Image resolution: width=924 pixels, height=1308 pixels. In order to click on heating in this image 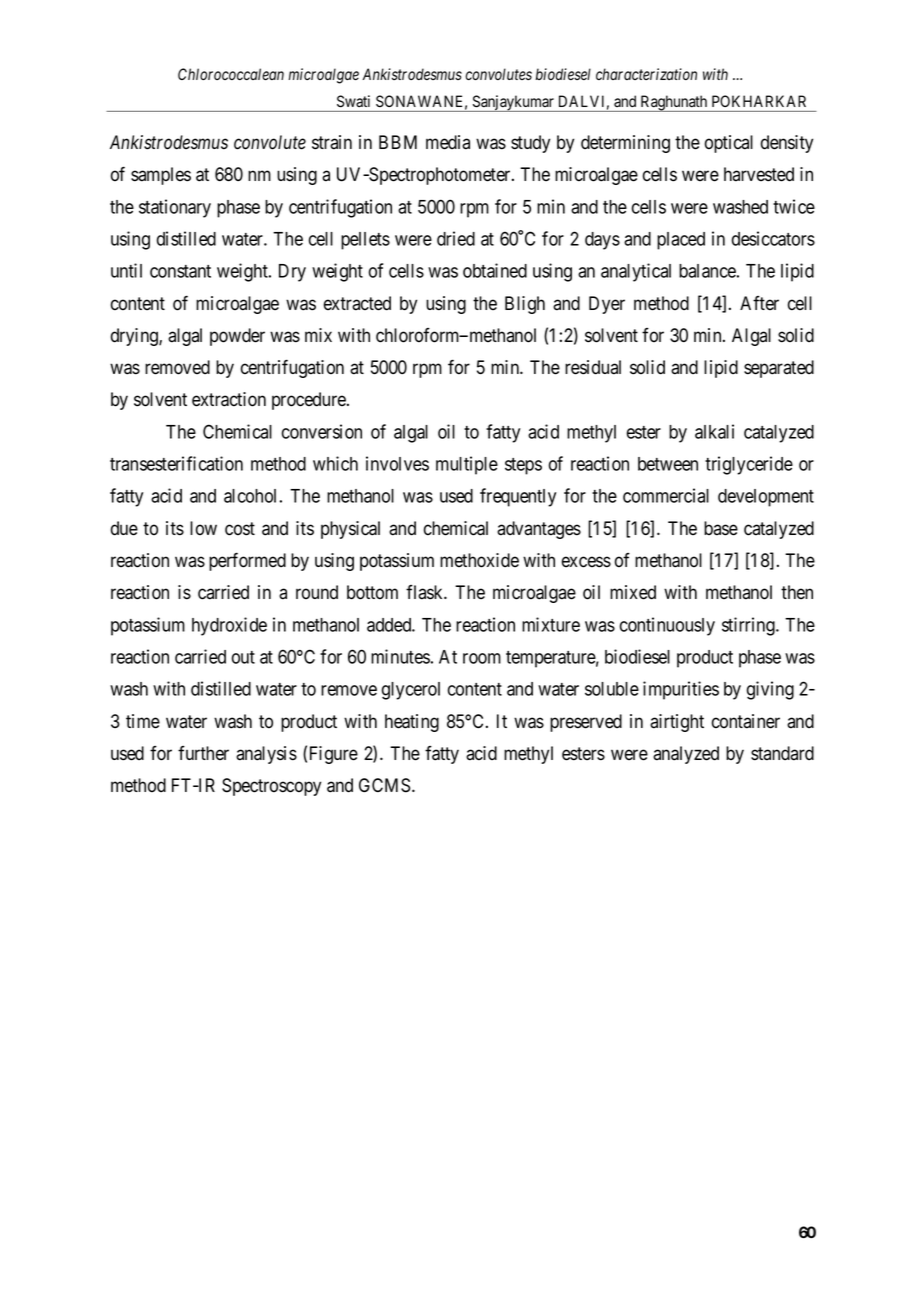, I will do `click(412, 723)`.
